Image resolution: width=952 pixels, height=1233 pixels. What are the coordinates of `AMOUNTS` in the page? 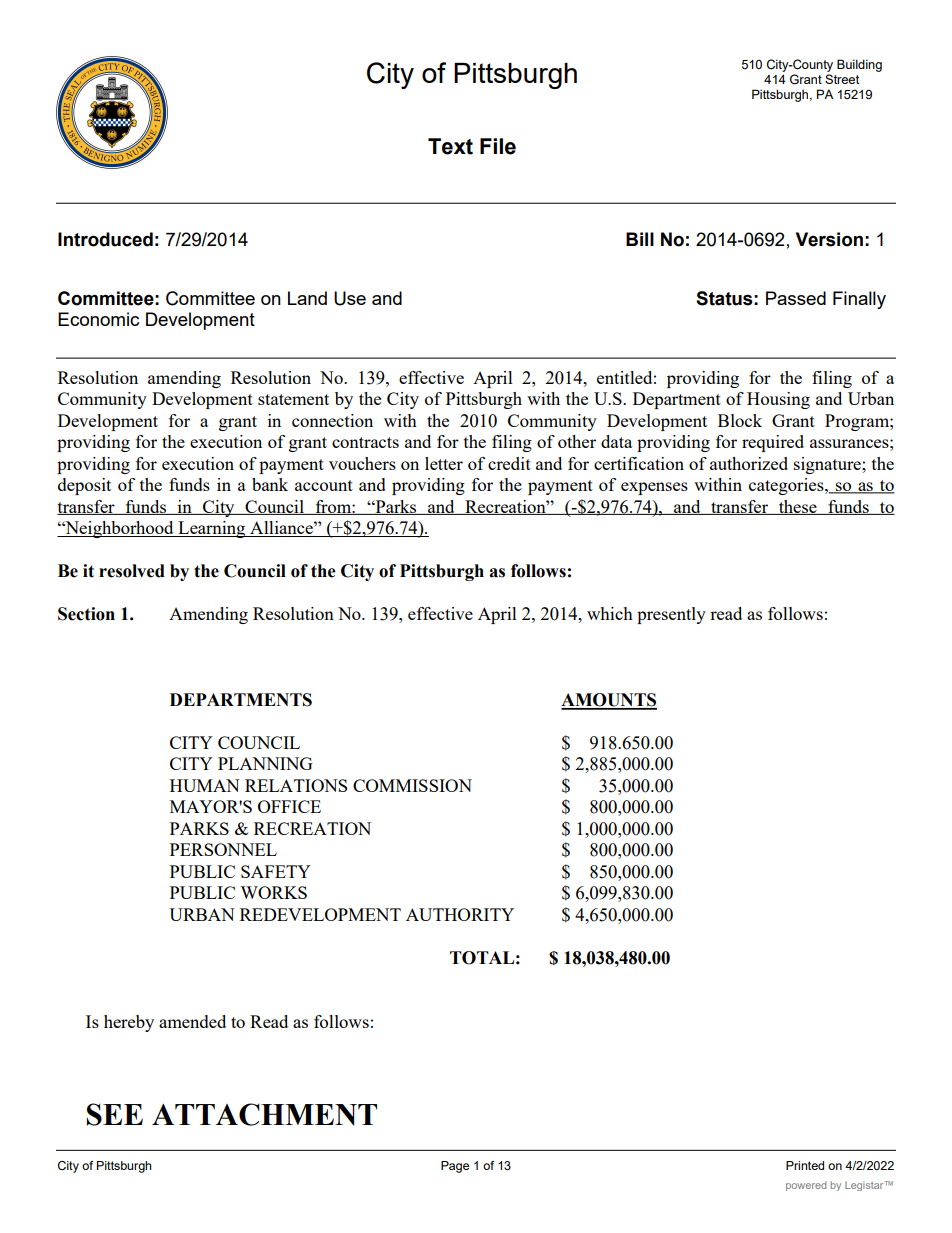 It's located at (609, 701).
